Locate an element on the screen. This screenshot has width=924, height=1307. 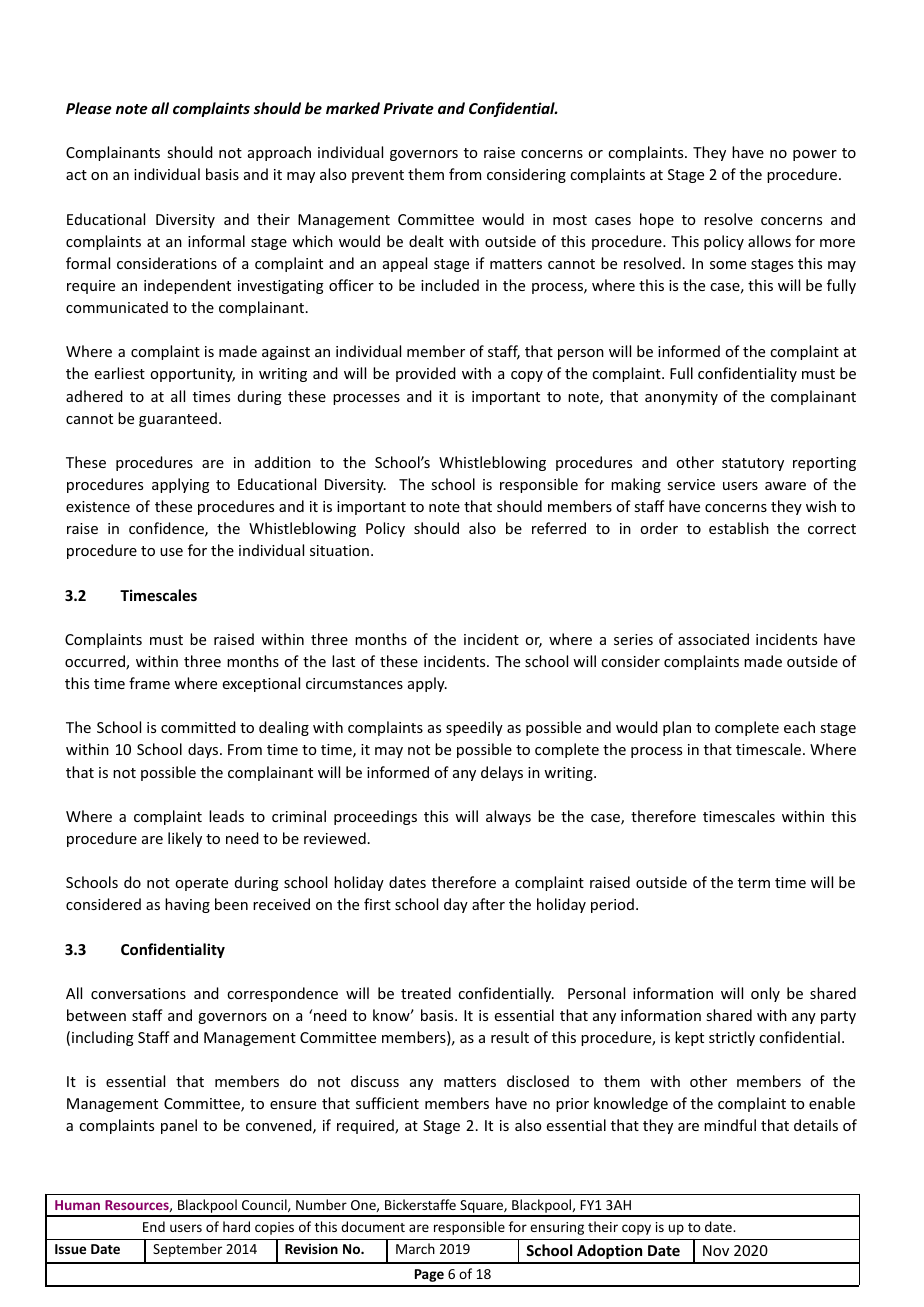
referred is located at coordinates (559, 528).
